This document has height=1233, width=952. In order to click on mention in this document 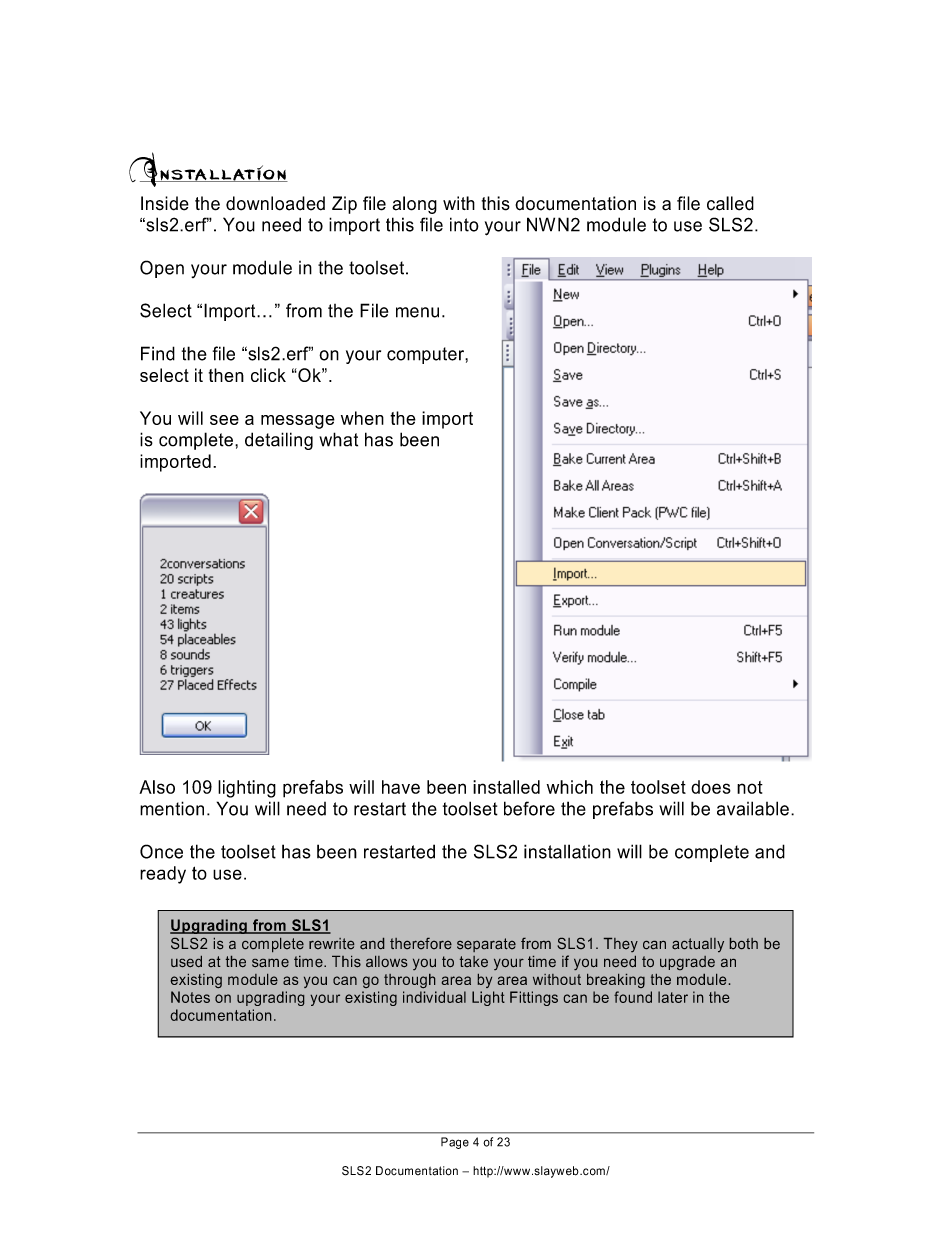, I will do `click(172, 808)`.
